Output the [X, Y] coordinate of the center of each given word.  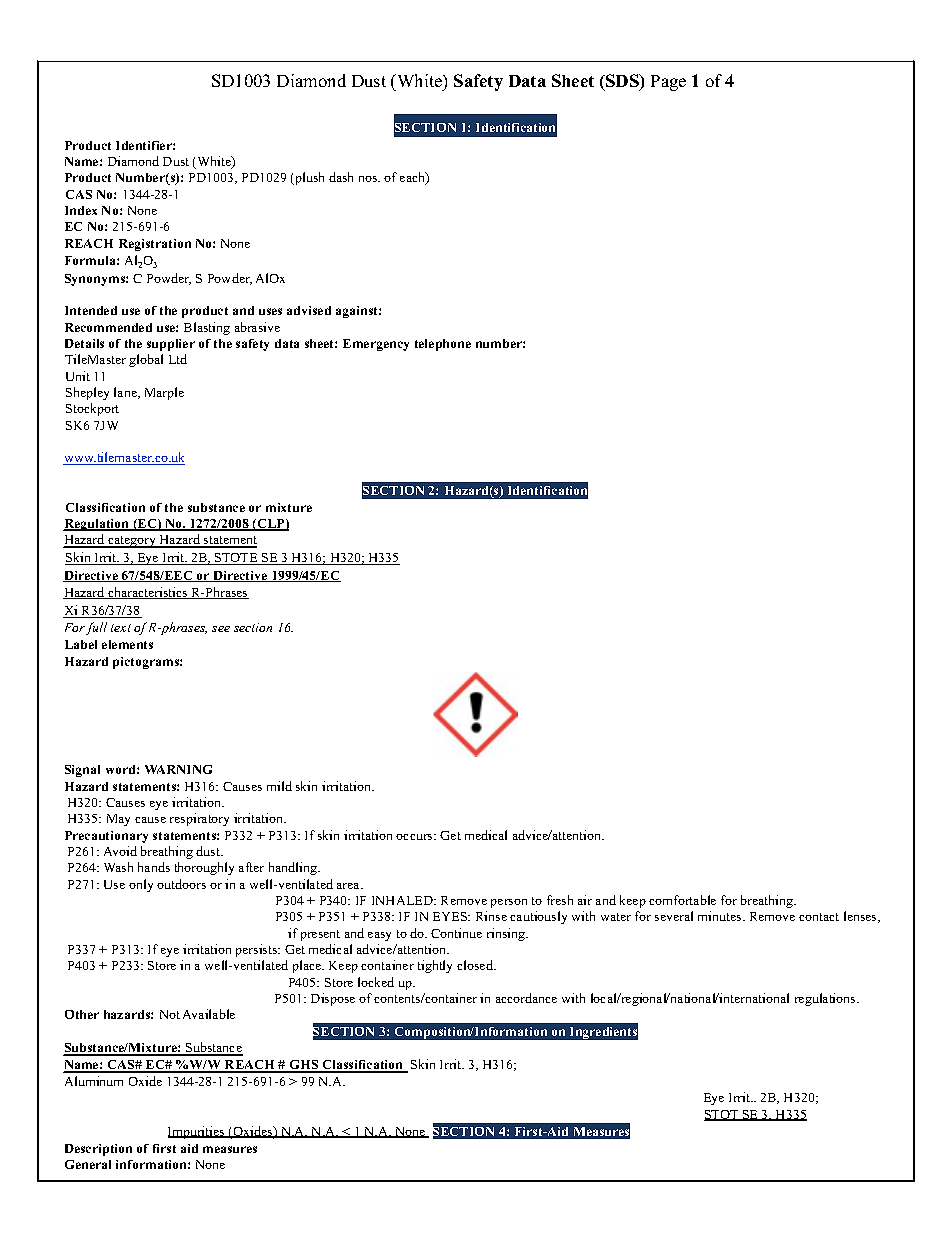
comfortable [682, 900]
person [509, 903]
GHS [304, 1066]
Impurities [197, 1132]
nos [369, 179]
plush [308, 178]
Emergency [376, 345]
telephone [443, 345]
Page [668, 83]
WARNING [178, 769]
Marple [164, 393]
